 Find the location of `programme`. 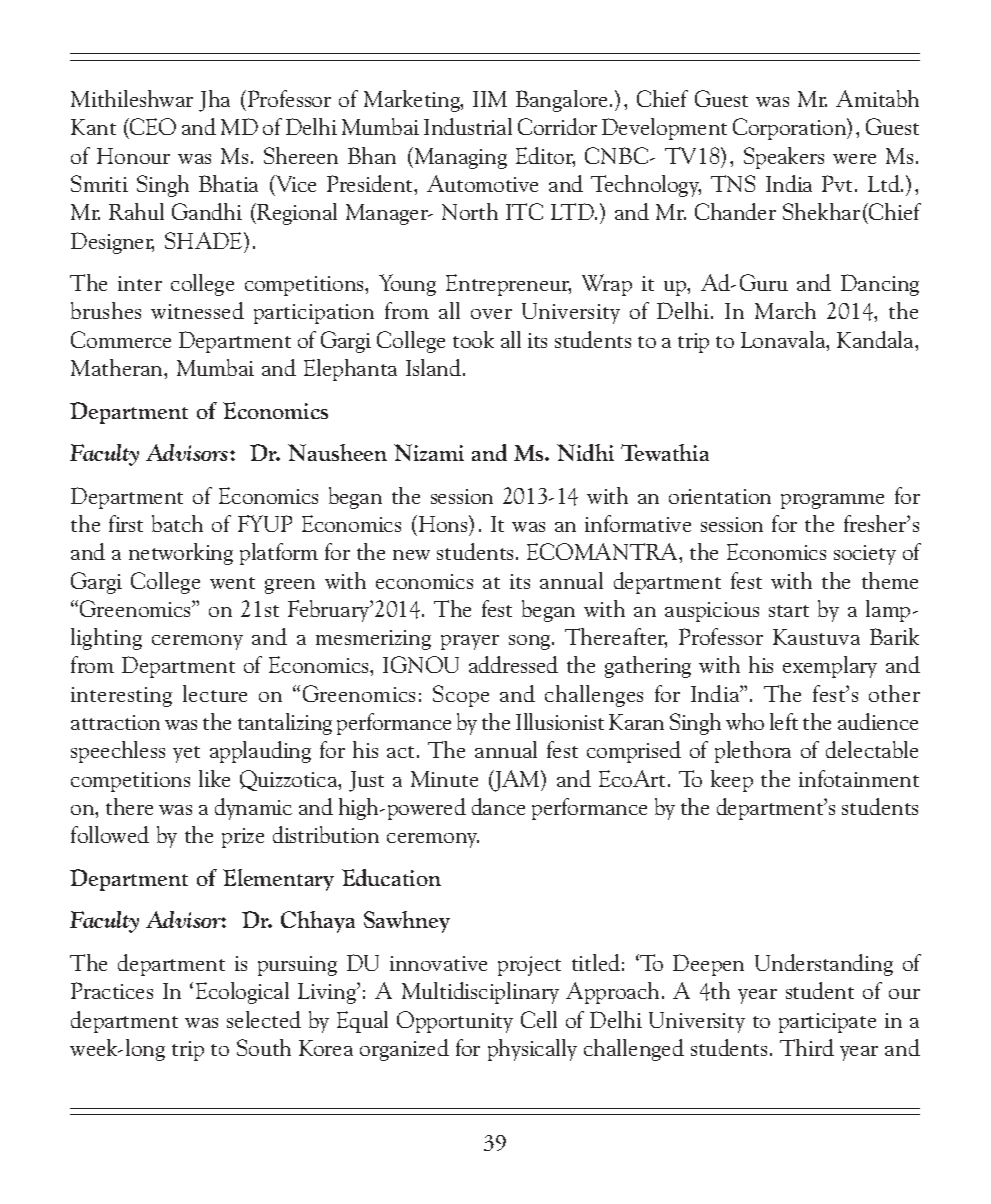

programme is located at coordinates (832, 501).
